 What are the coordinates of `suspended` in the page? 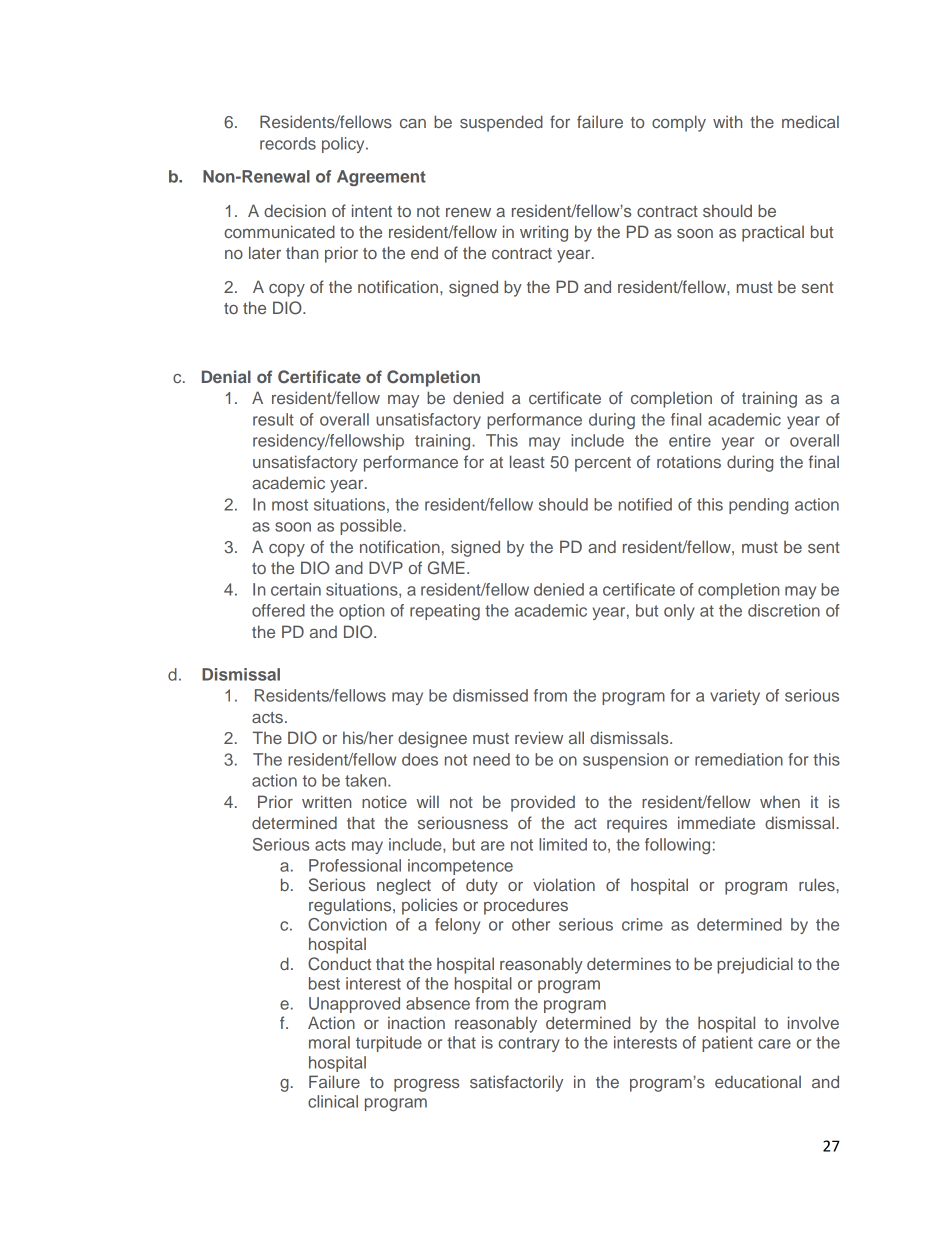 It's located at (501, 123).
